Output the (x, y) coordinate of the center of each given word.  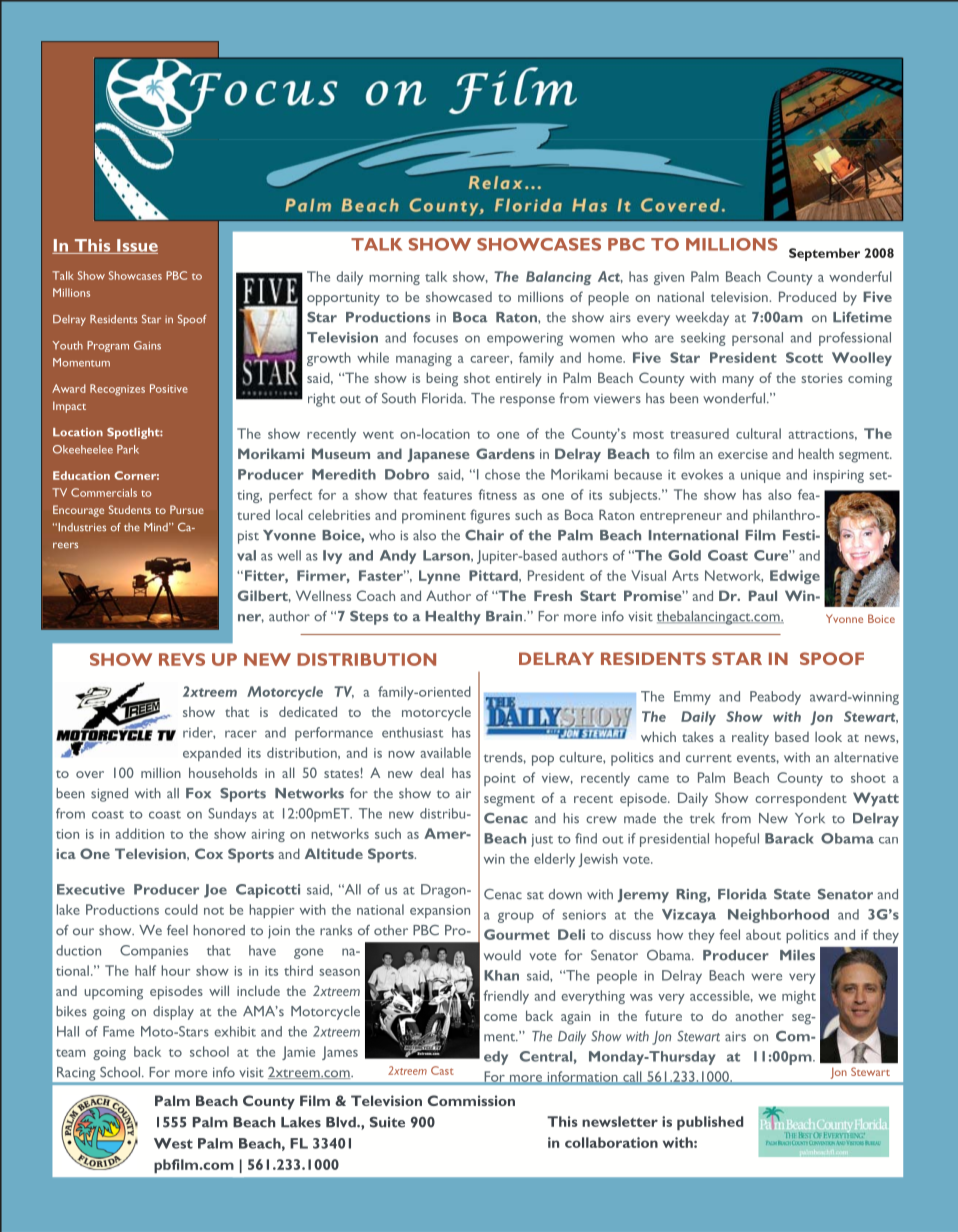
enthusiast (412, 732)
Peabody (775, 698)
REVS (182, 659)
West (173, 1143)
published (710, 1123)
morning (394, 278)
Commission (471, 1100)
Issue (136, 246)
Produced (807, 296)
